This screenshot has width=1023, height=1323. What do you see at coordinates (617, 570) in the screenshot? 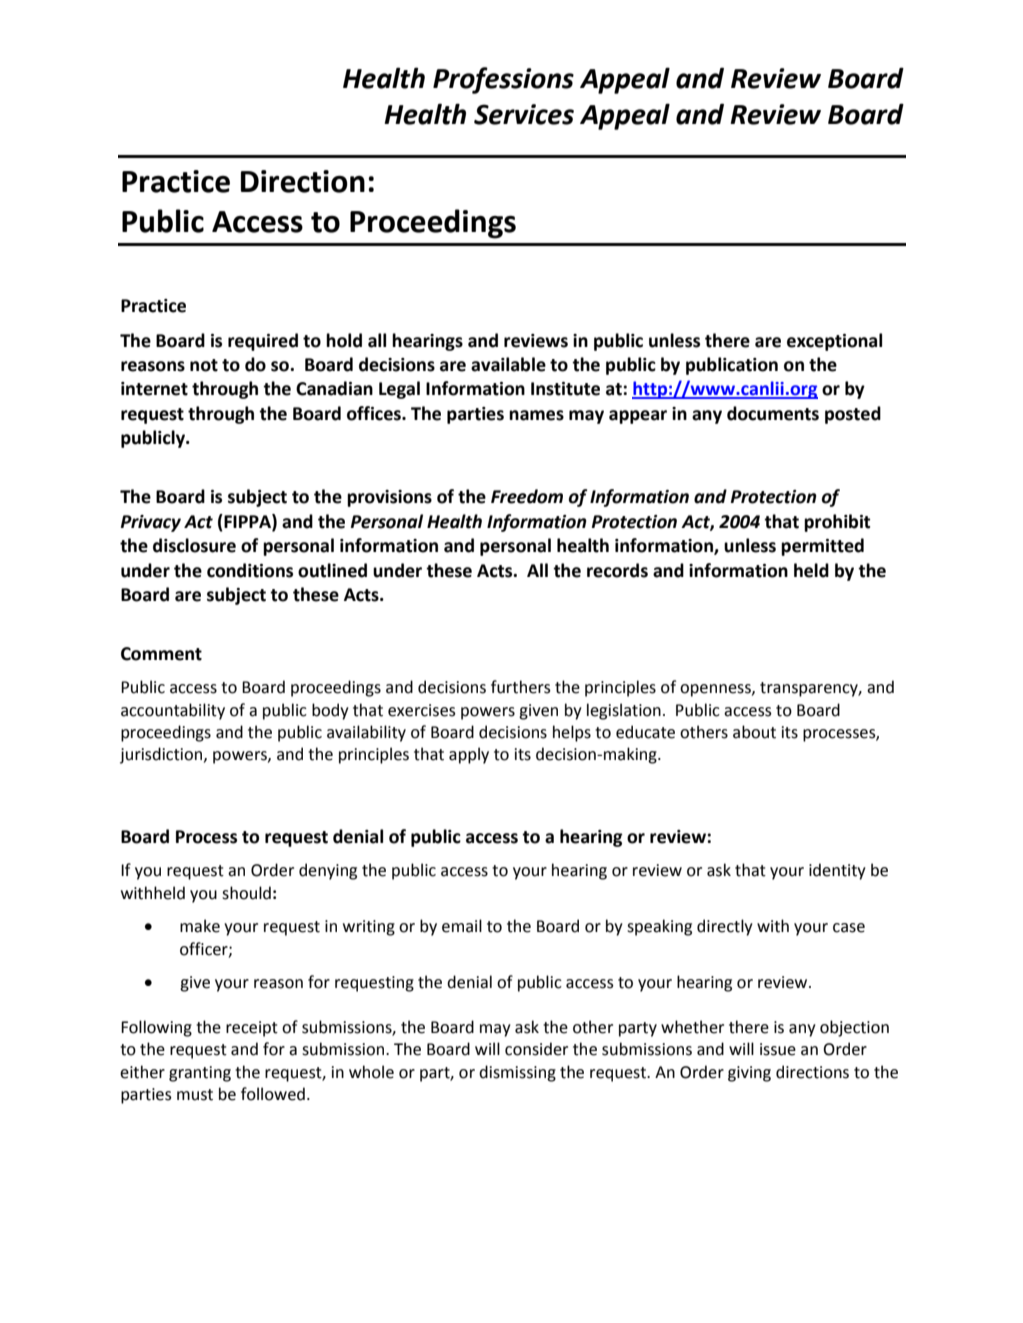
I see `records` at bounding box center [617, 570].
